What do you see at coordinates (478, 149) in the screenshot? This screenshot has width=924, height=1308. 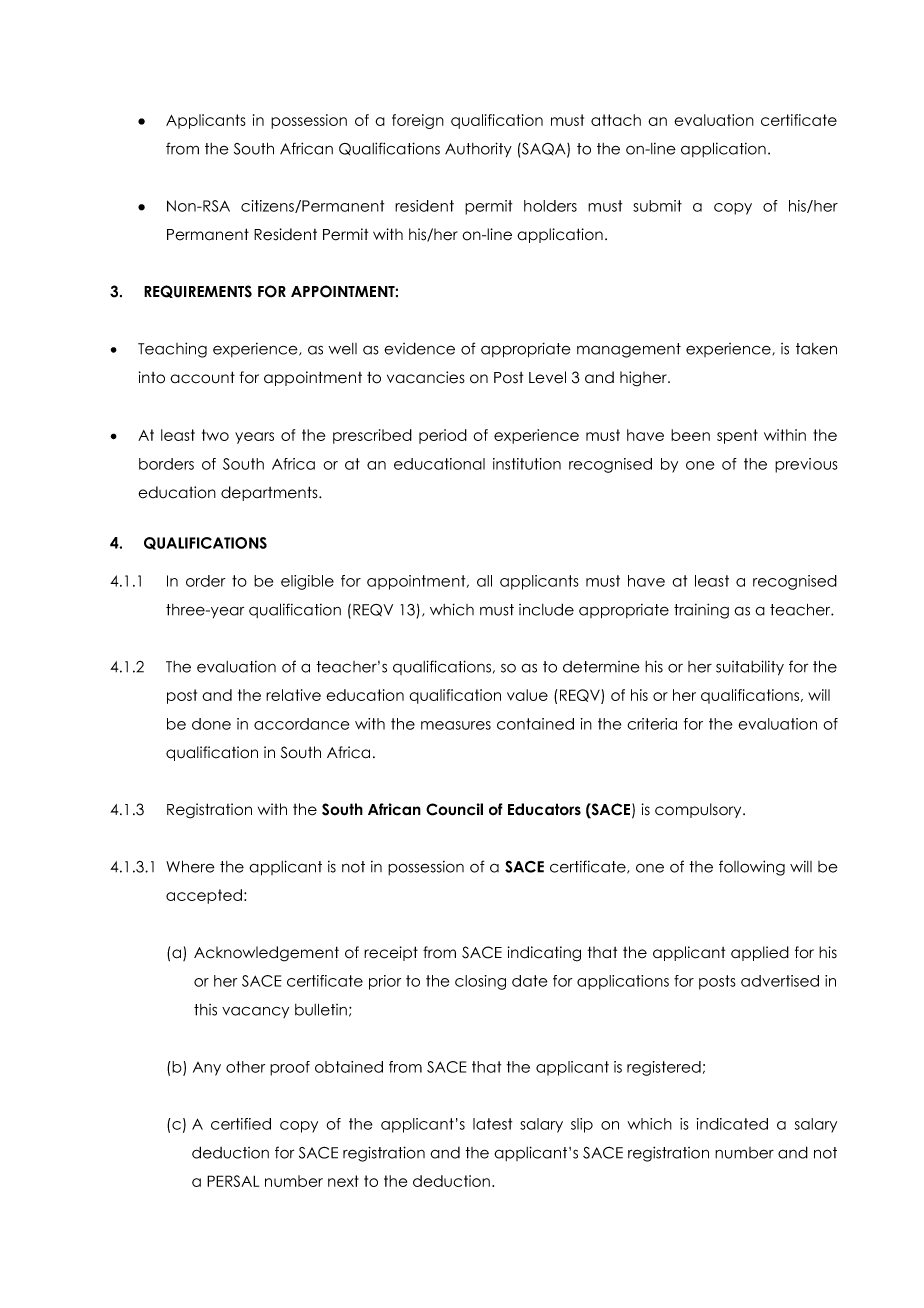 I see `Authority` at bounding box center [478, 149].
